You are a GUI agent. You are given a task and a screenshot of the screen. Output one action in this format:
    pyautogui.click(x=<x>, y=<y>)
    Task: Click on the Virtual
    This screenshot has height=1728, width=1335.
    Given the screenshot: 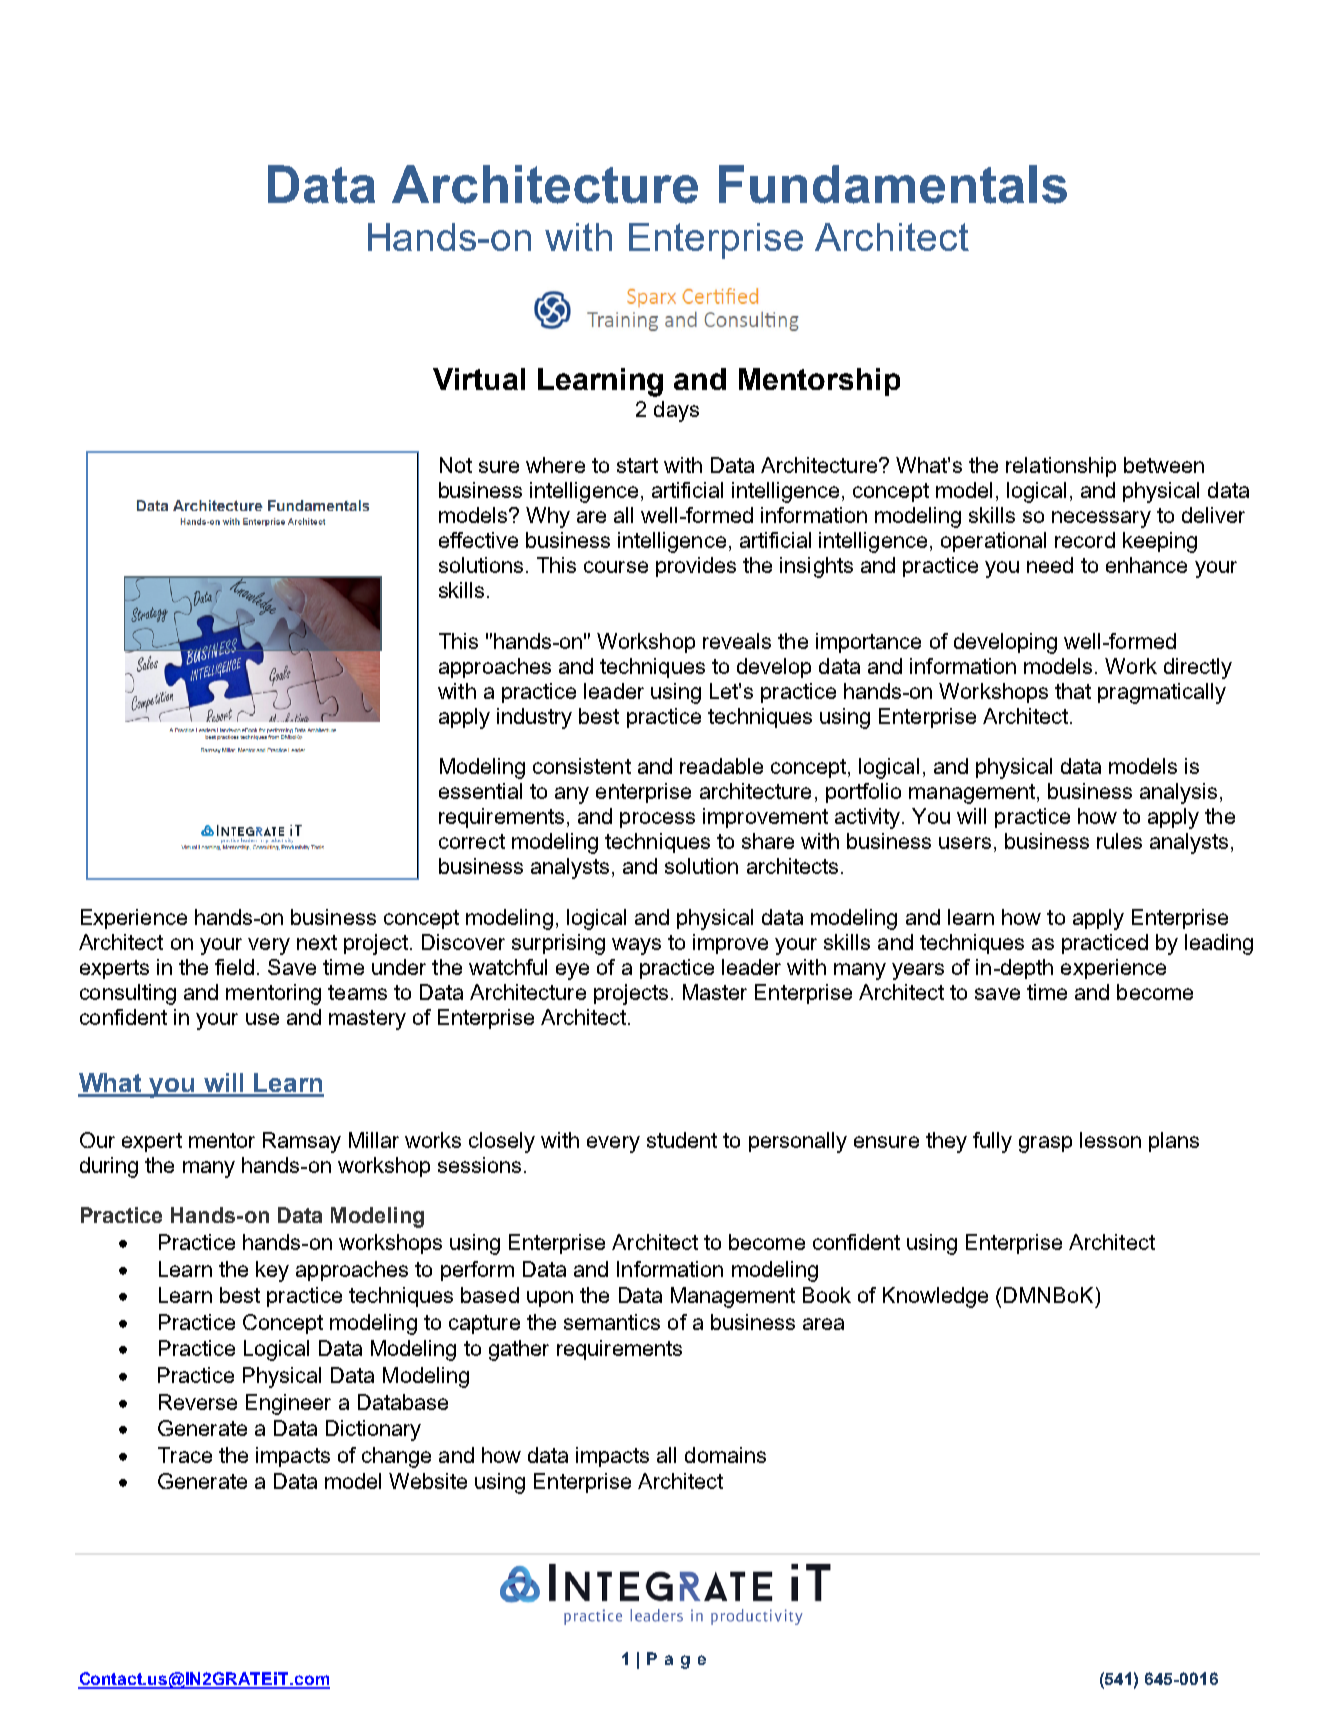 What is the action you would take?
    pyautogui.click(x=479, y=379)
